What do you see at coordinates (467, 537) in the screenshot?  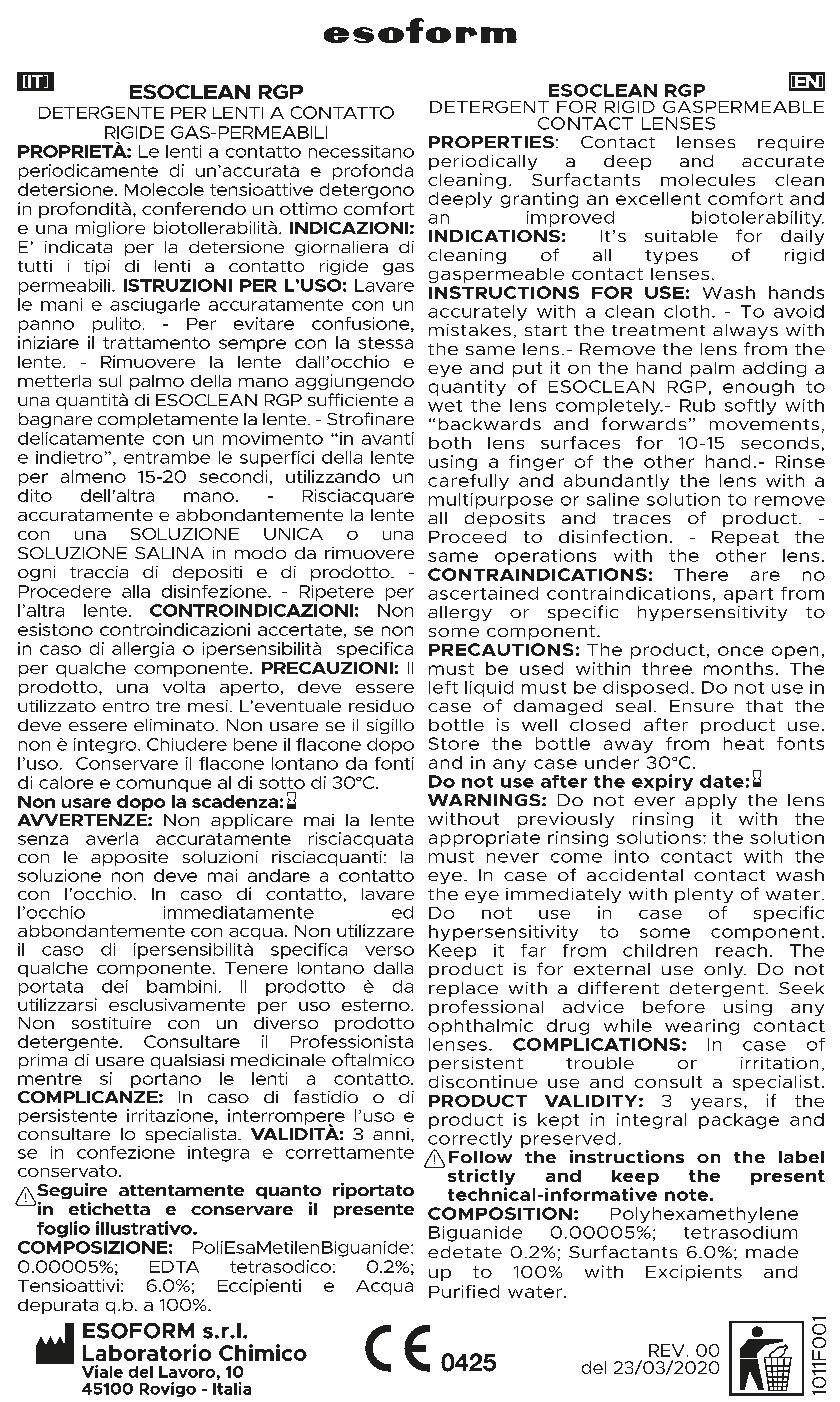 I see `Proceed` at bounding box center [467, 537].
